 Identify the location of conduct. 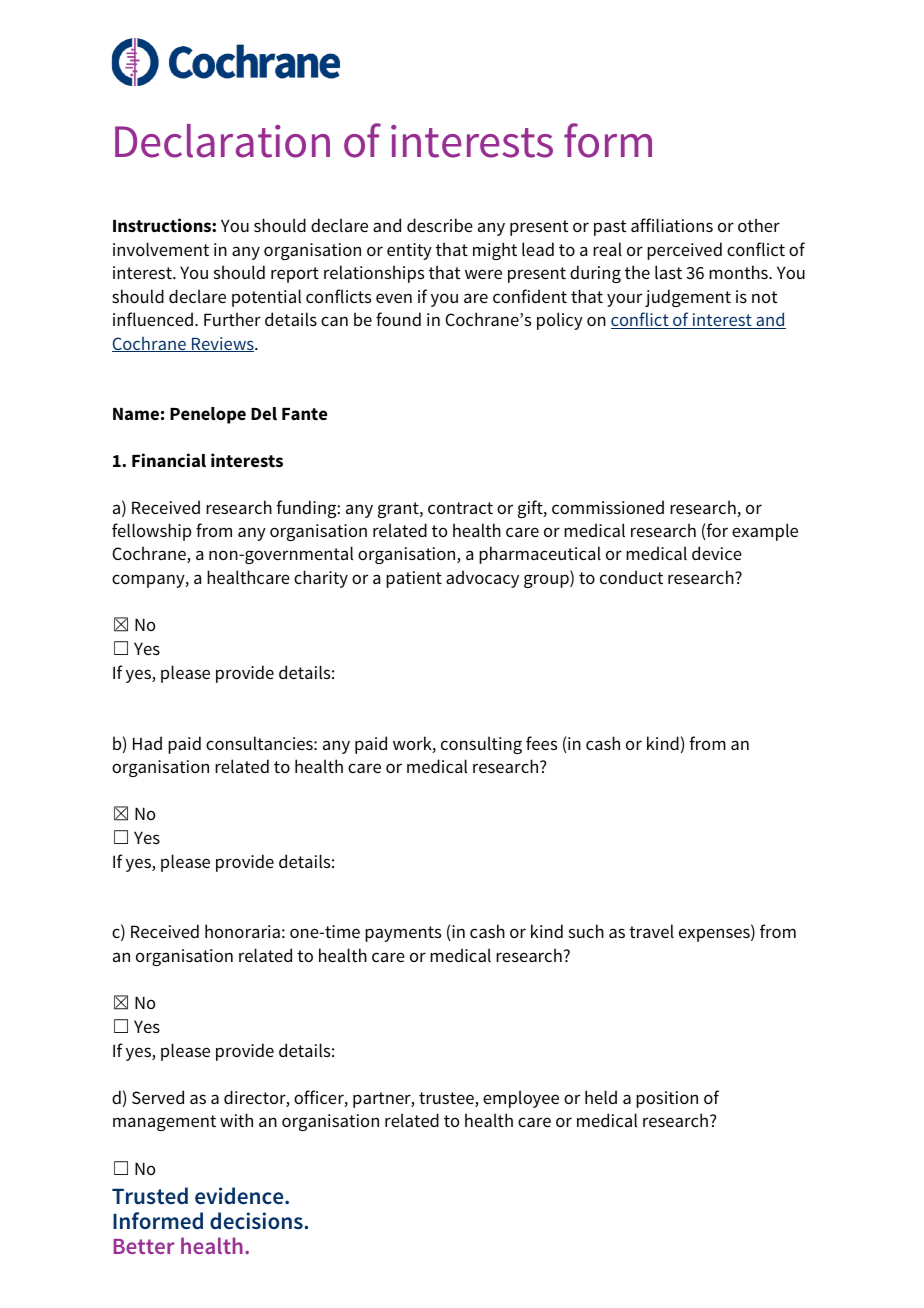
(631, 577).
